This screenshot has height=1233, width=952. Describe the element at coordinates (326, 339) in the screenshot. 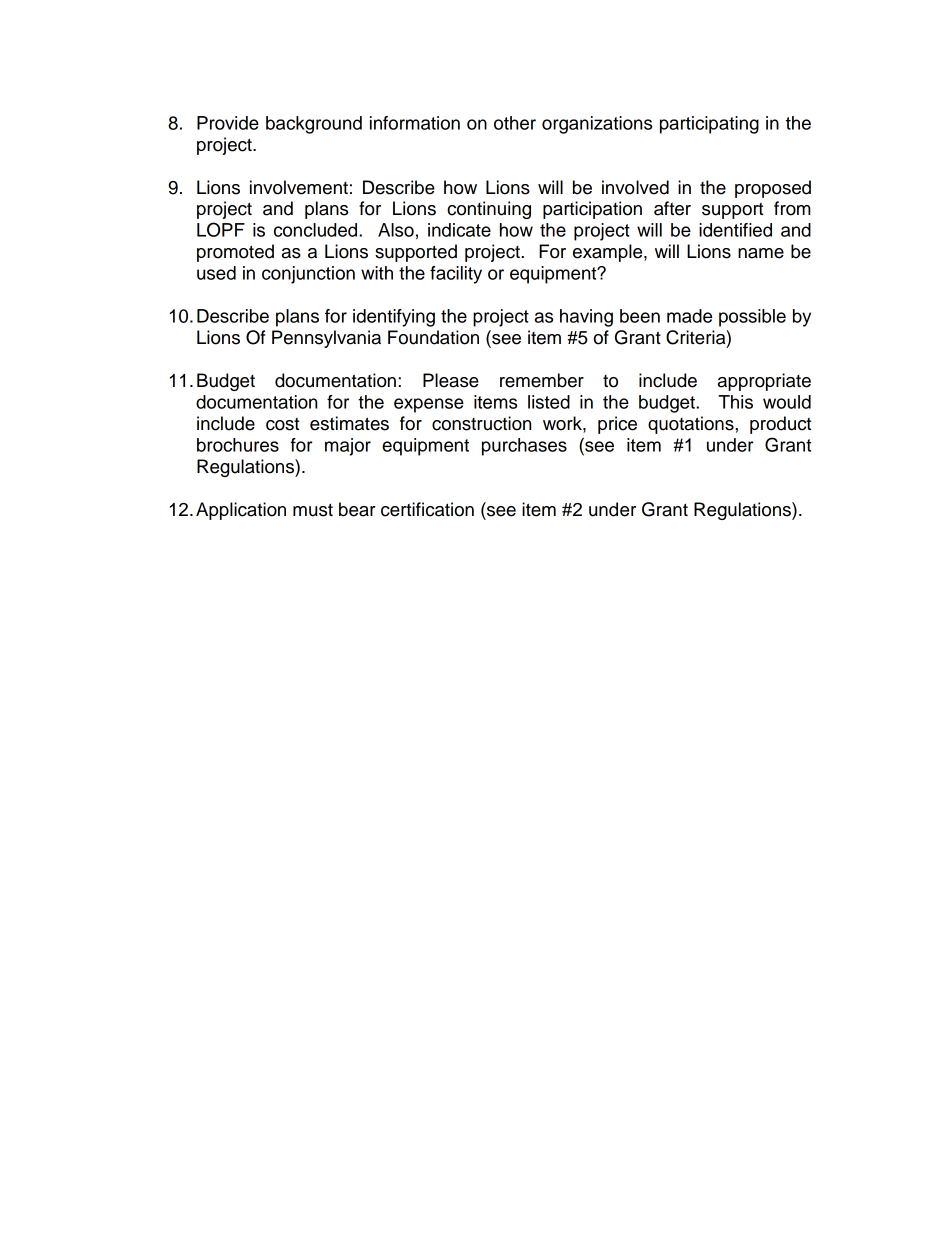

I see `Pennsylvania` at that location.
